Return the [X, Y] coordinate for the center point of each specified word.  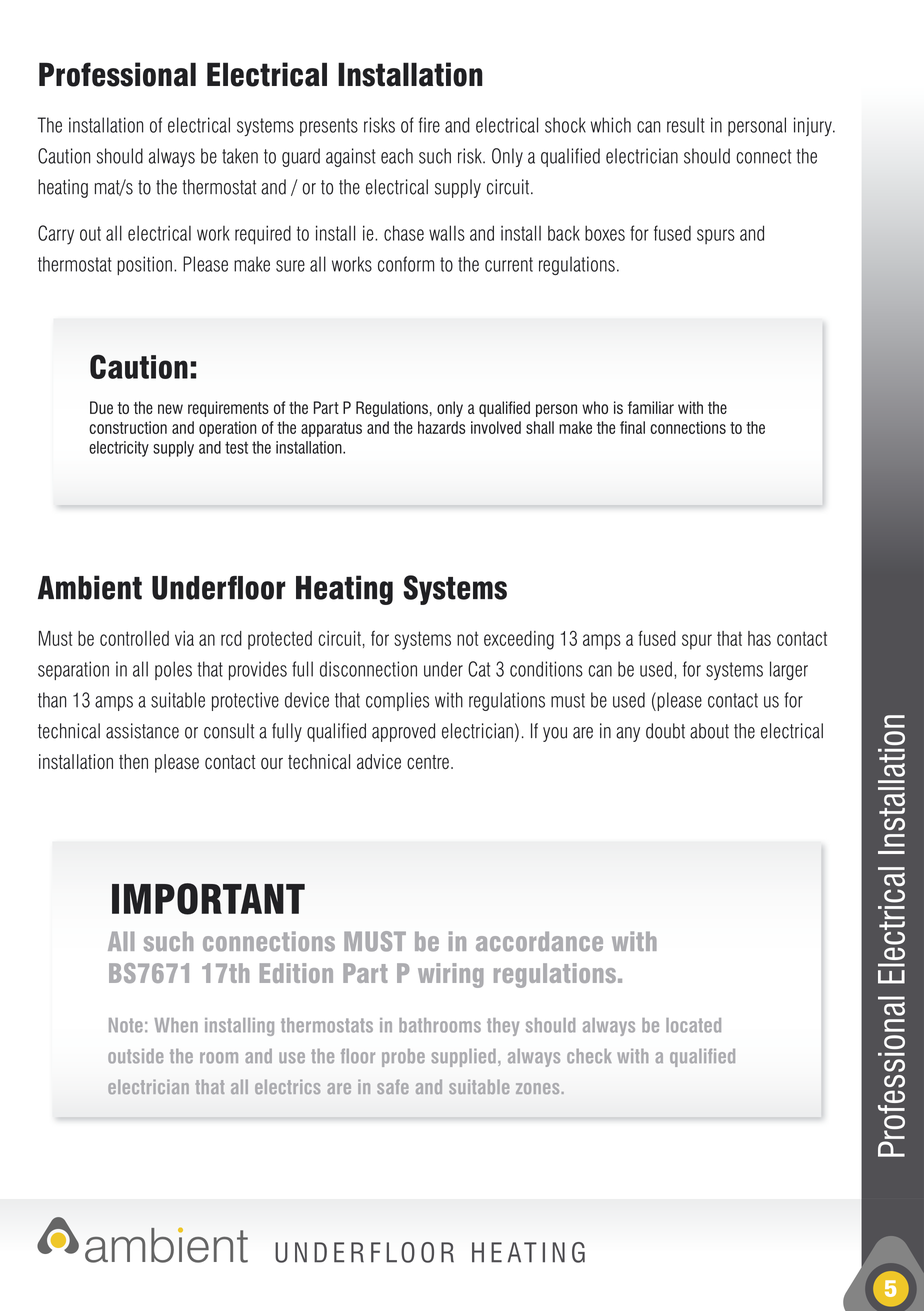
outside [135, 1056]
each [397, 156]
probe [403, 1058]
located [693, 1025]
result [686, 125]
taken [240, 156]
